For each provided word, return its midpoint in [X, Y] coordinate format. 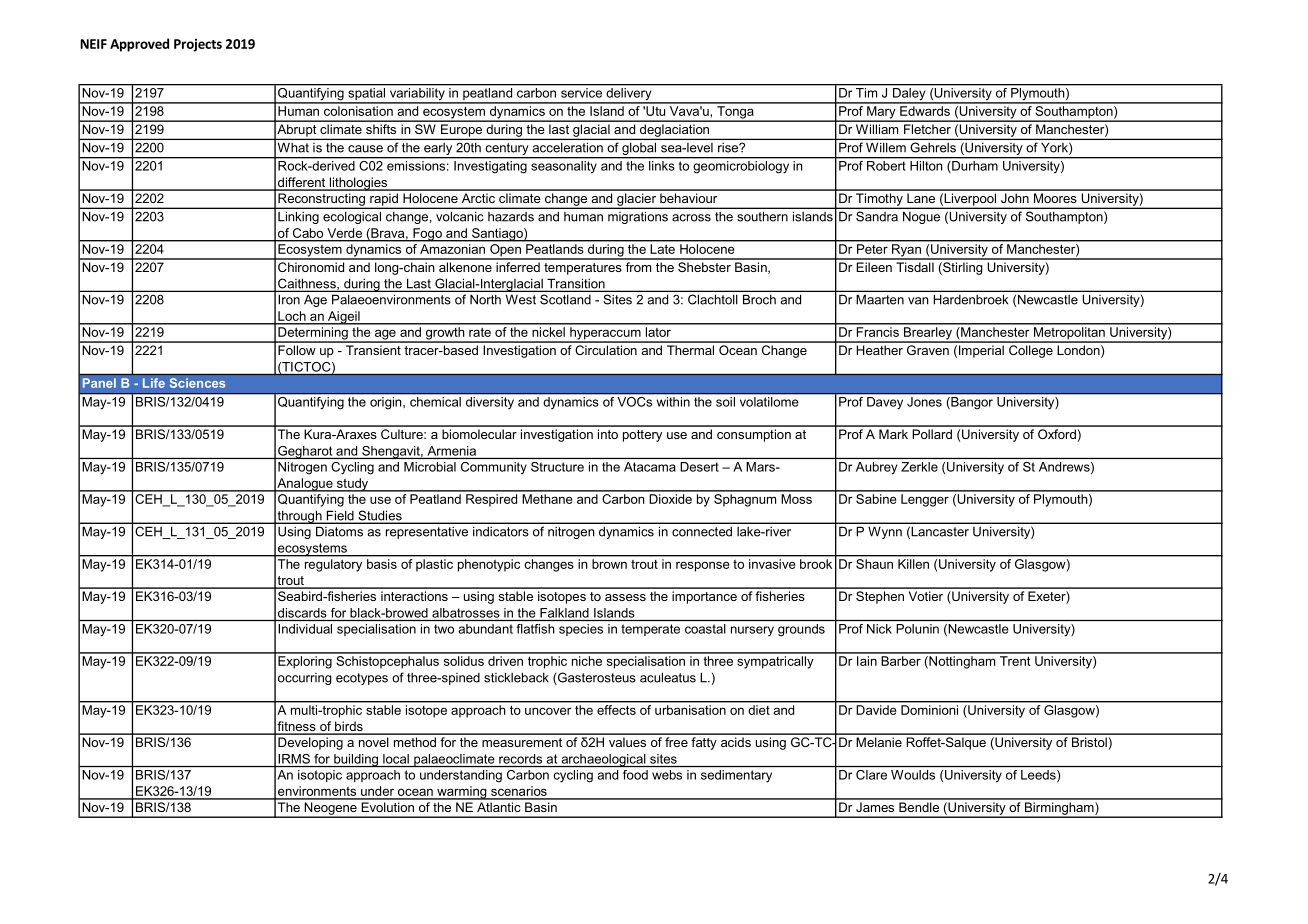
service [581, 93]
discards [302, 613]
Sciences [198, 383]
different [302, 183]
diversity [490, 403]
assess [625, 597]
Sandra [877, 217]
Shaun [874, 562]
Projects [198, 45]
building [356, 760]
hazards [511, 217]
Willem [886, 148]
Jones [924, 402]
